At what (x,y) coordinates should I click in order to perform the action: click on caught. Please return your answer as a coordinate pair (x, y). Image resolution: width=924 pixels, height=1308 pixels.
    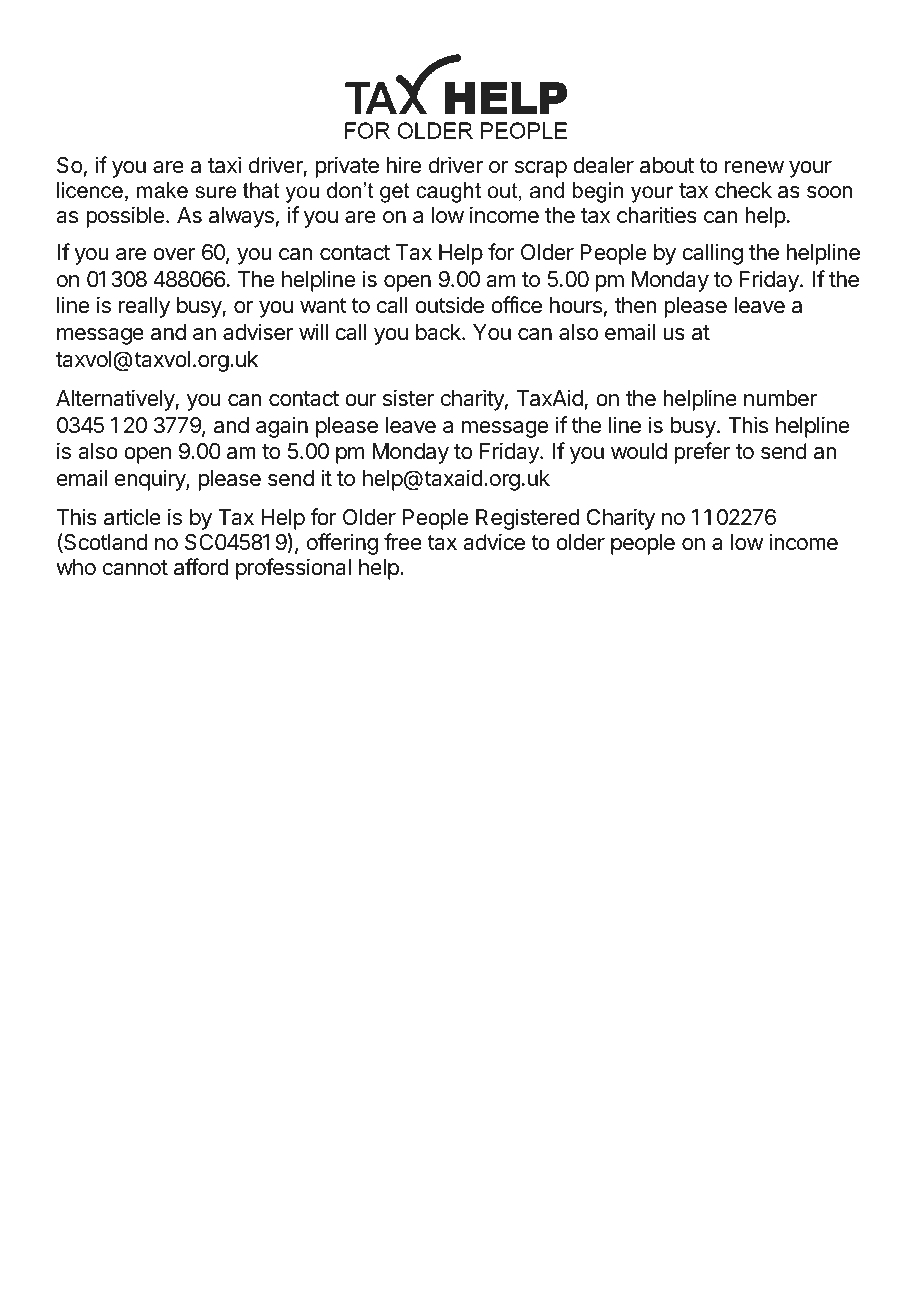
    Looking at the image, I should click on (448, 192).
